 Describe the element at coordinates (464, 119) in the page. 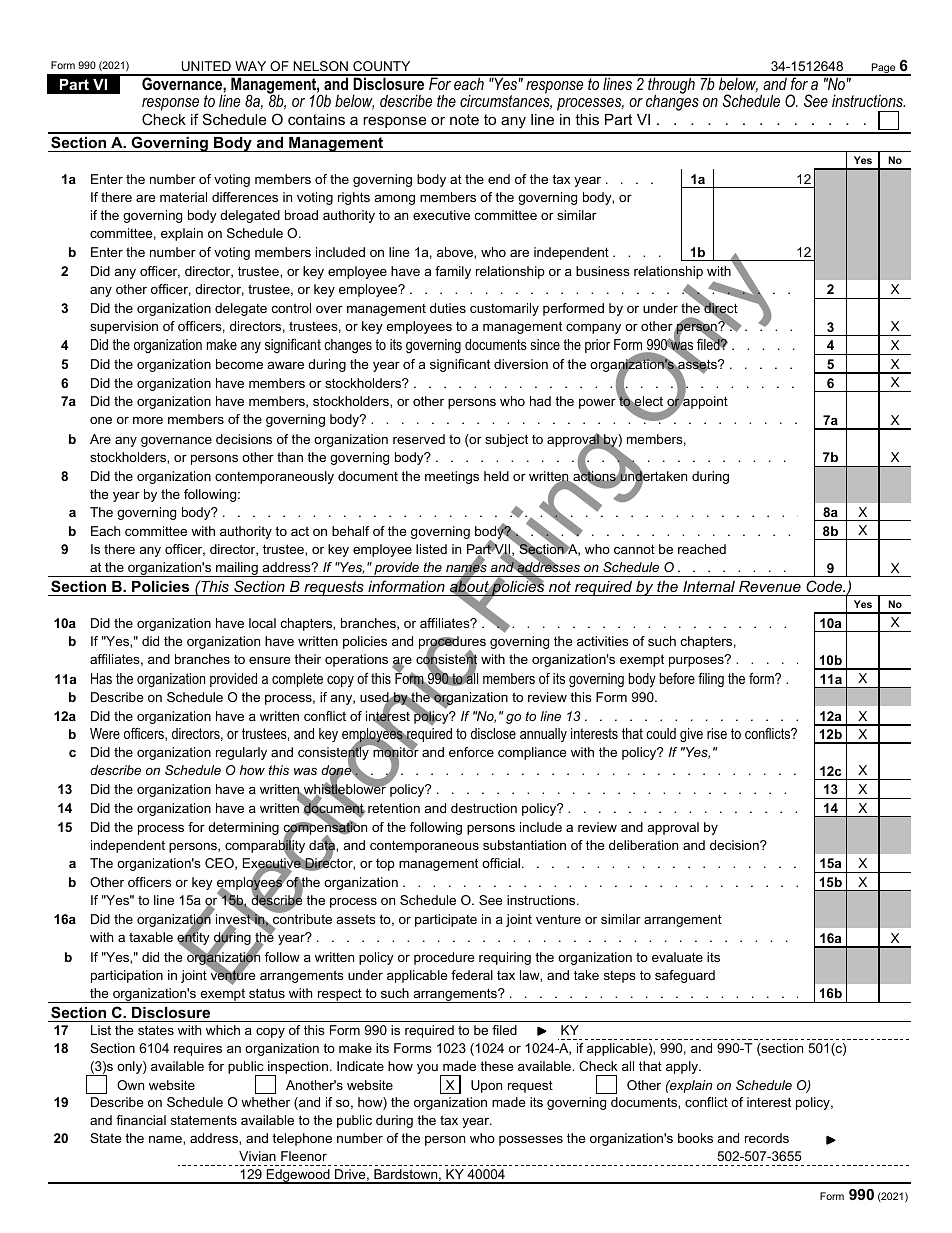

I see `note` at that location.
